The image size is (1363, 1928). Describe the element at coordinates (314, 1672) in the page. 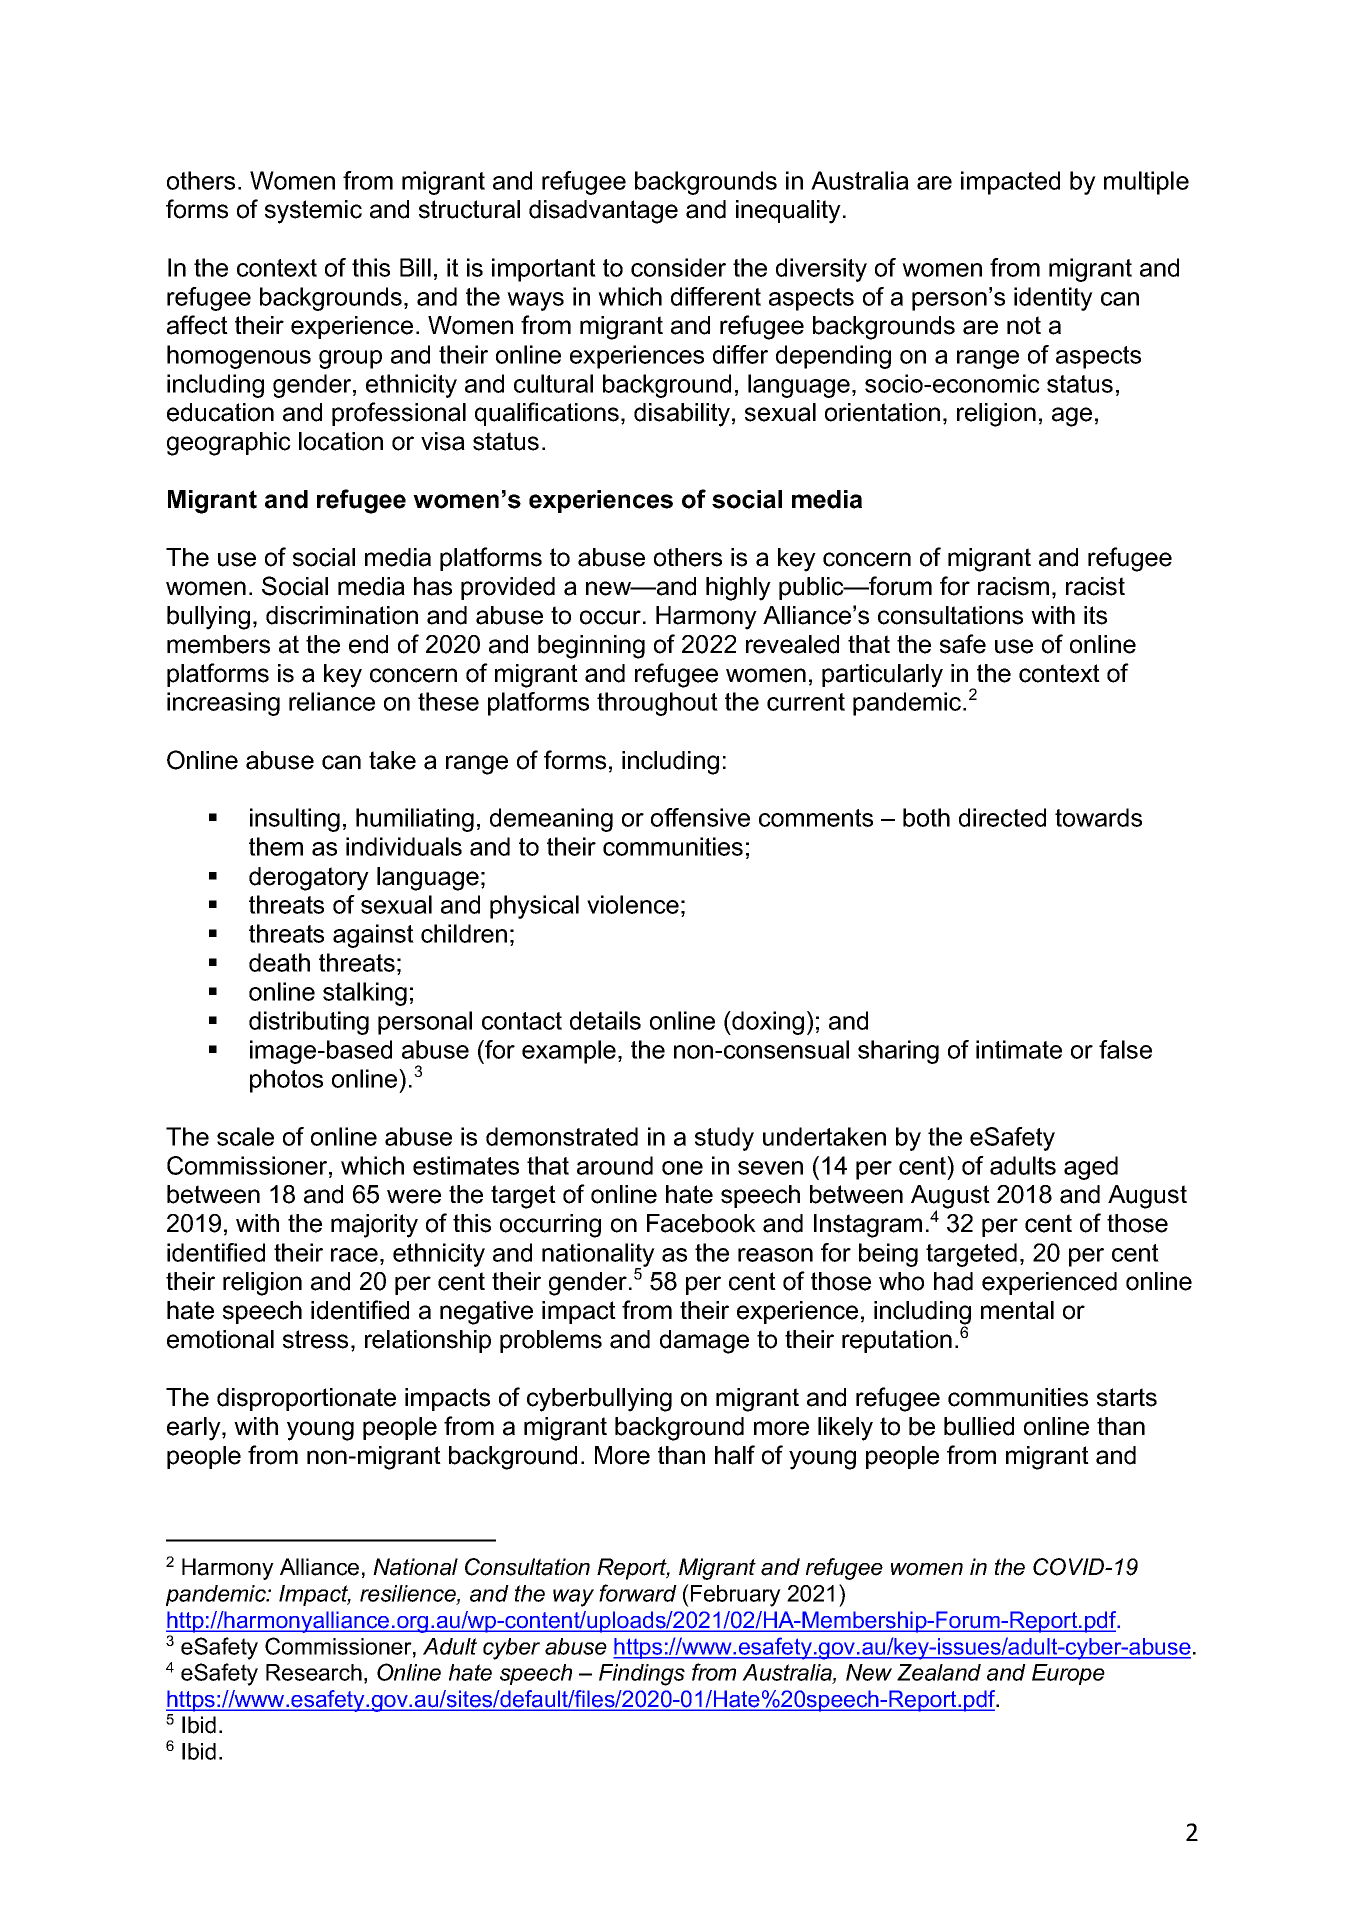

I see `Research` at that location.
